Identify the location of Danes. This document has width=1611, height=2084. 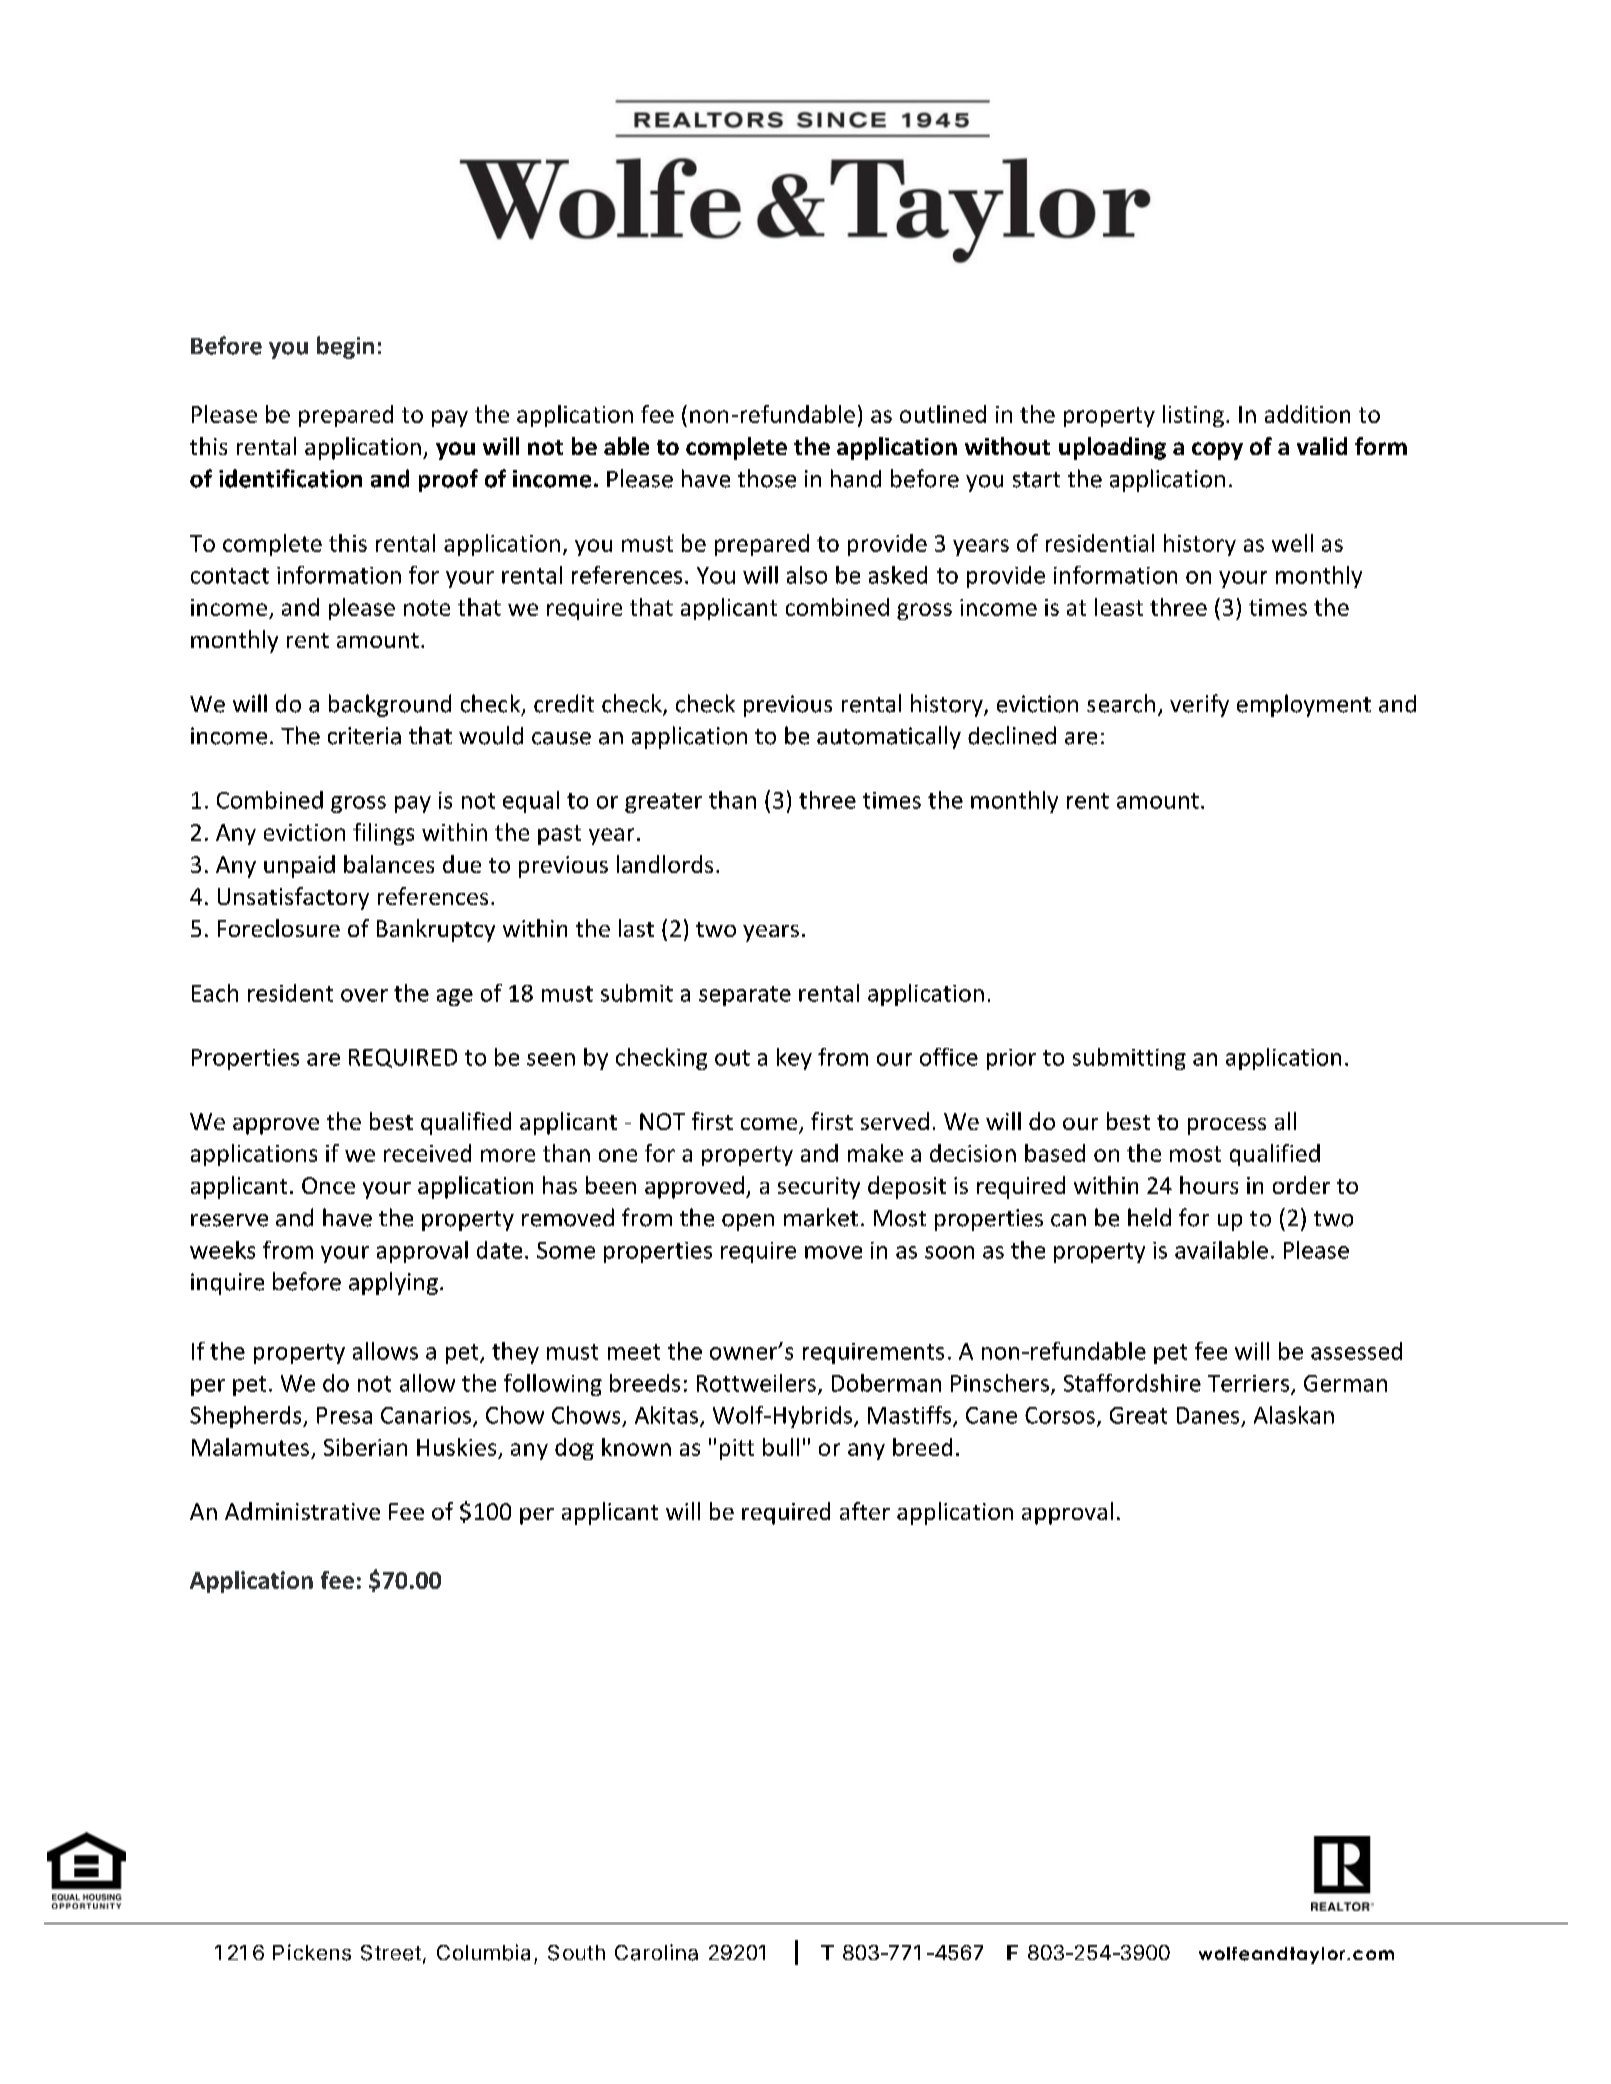
(1208, 1415).
